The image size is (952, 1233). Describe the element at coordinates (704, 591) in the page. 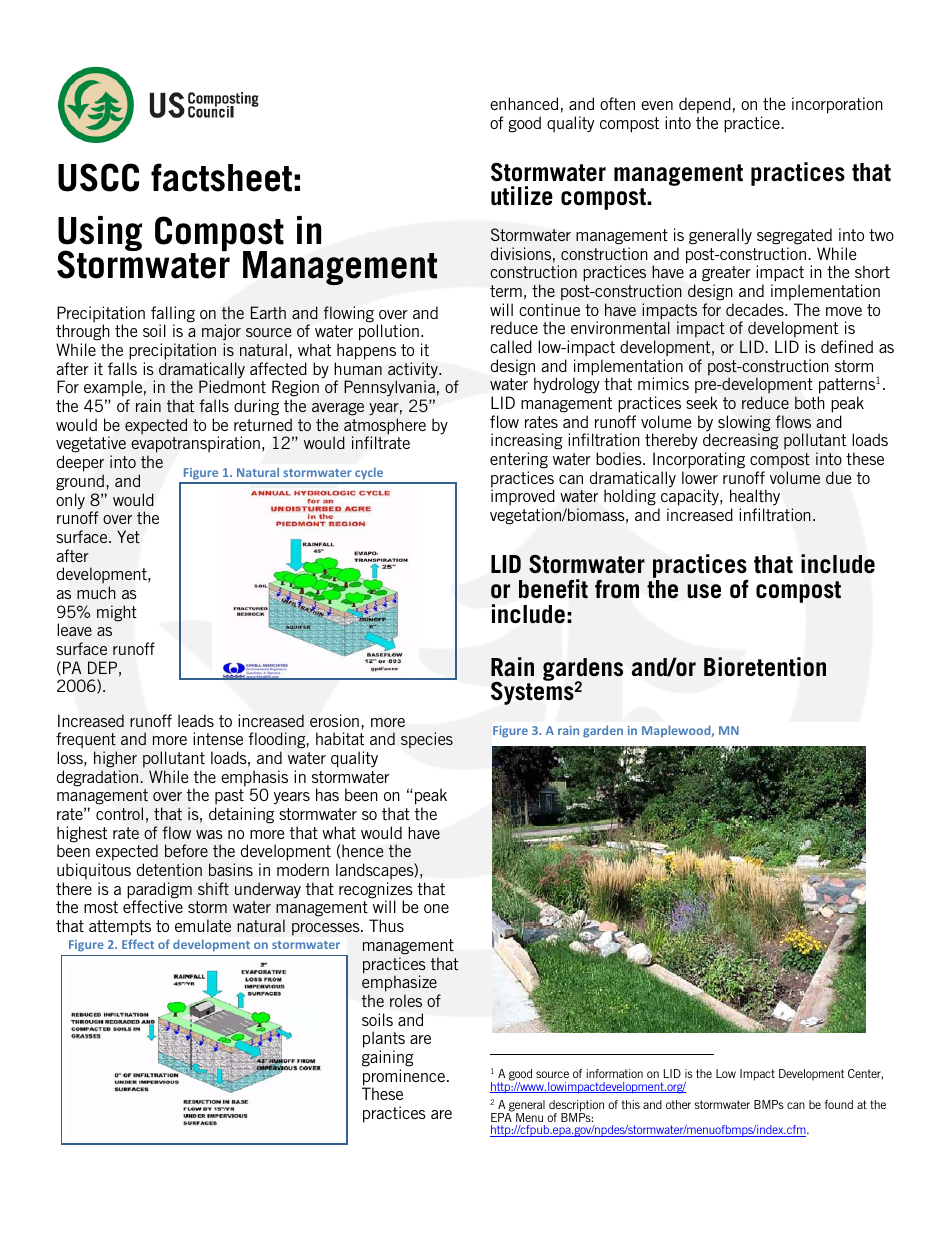

I see `use` at that location.
